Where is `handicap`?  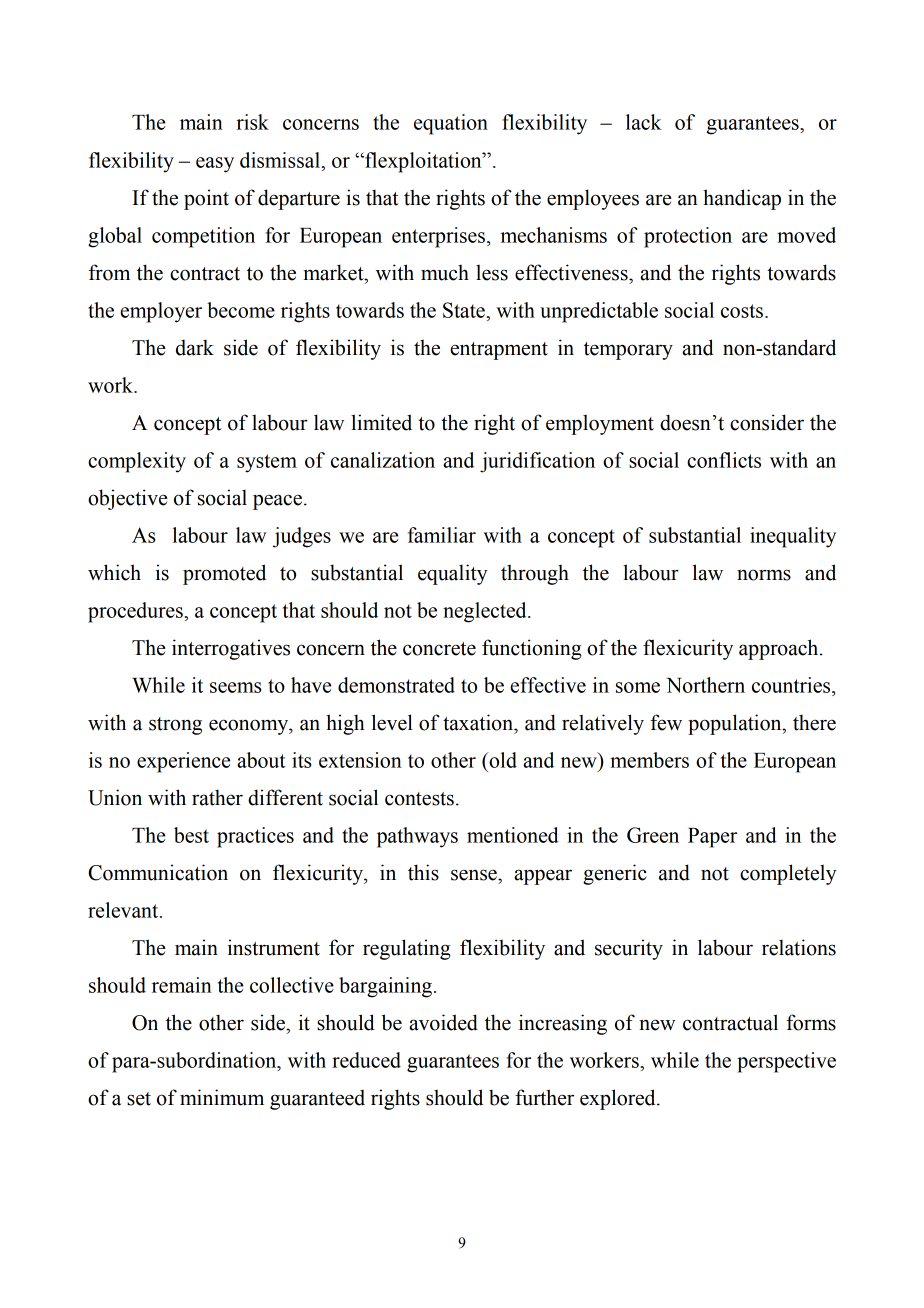
handicap is located at coordinates (742, 199).
